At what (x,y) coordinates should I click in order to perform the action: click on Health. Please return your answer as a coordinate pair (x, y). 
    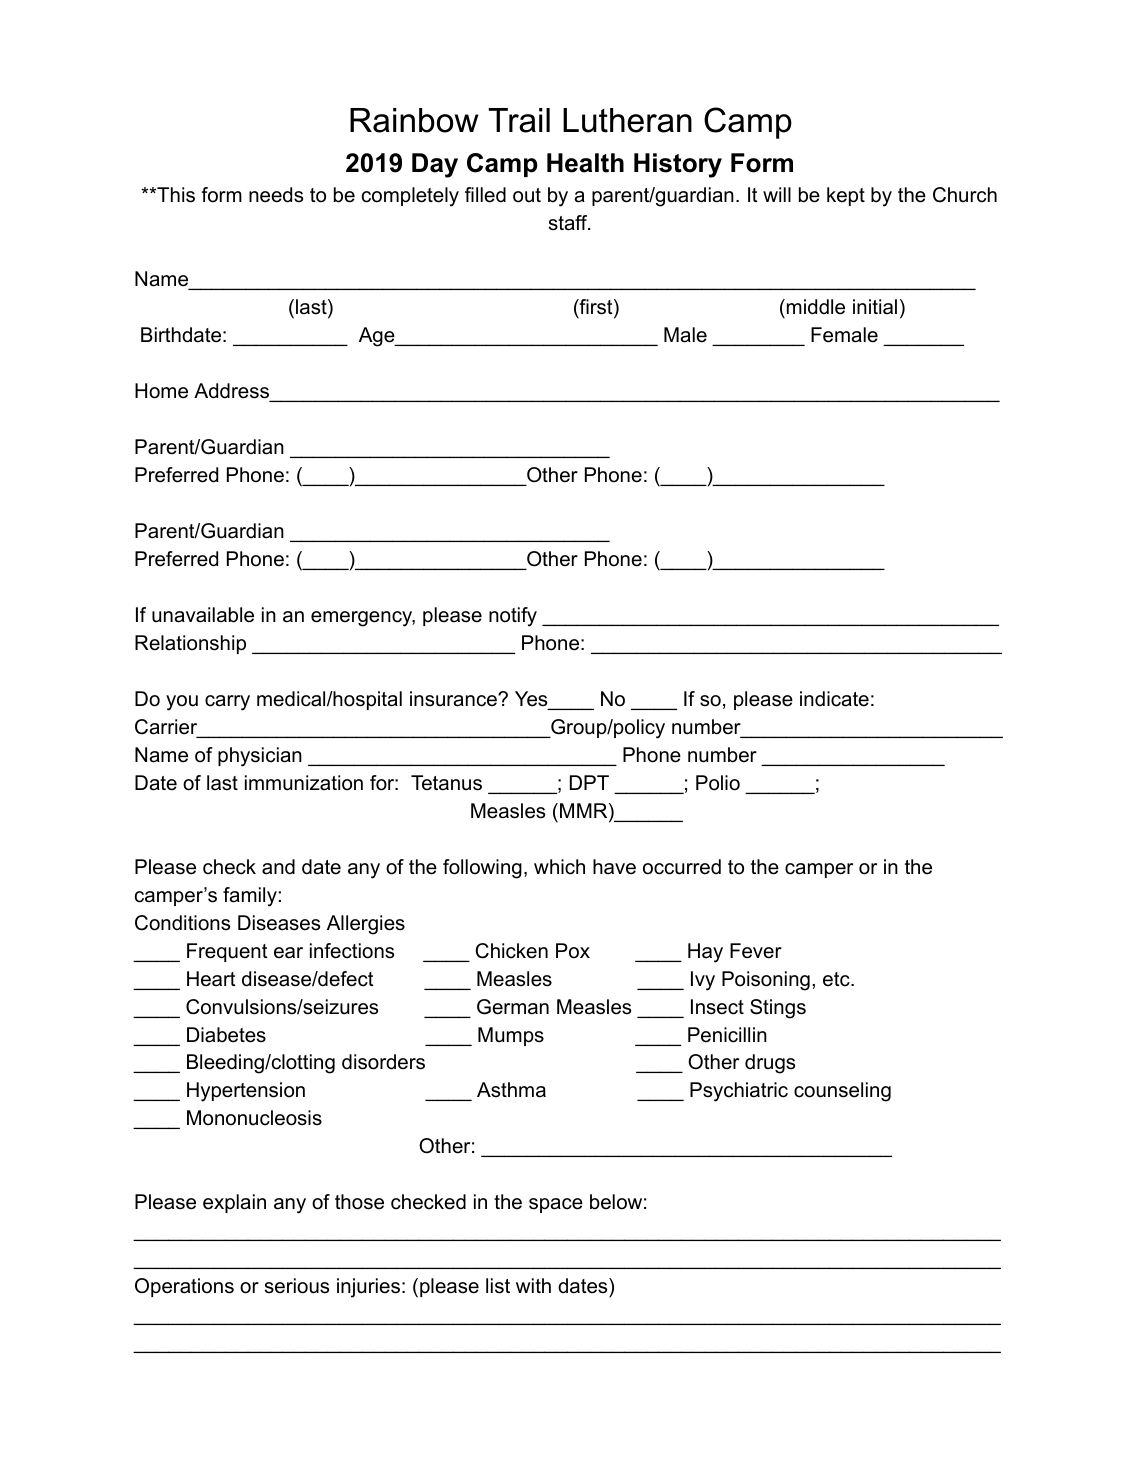
    Looking at the image, I should click on (585, 163).
